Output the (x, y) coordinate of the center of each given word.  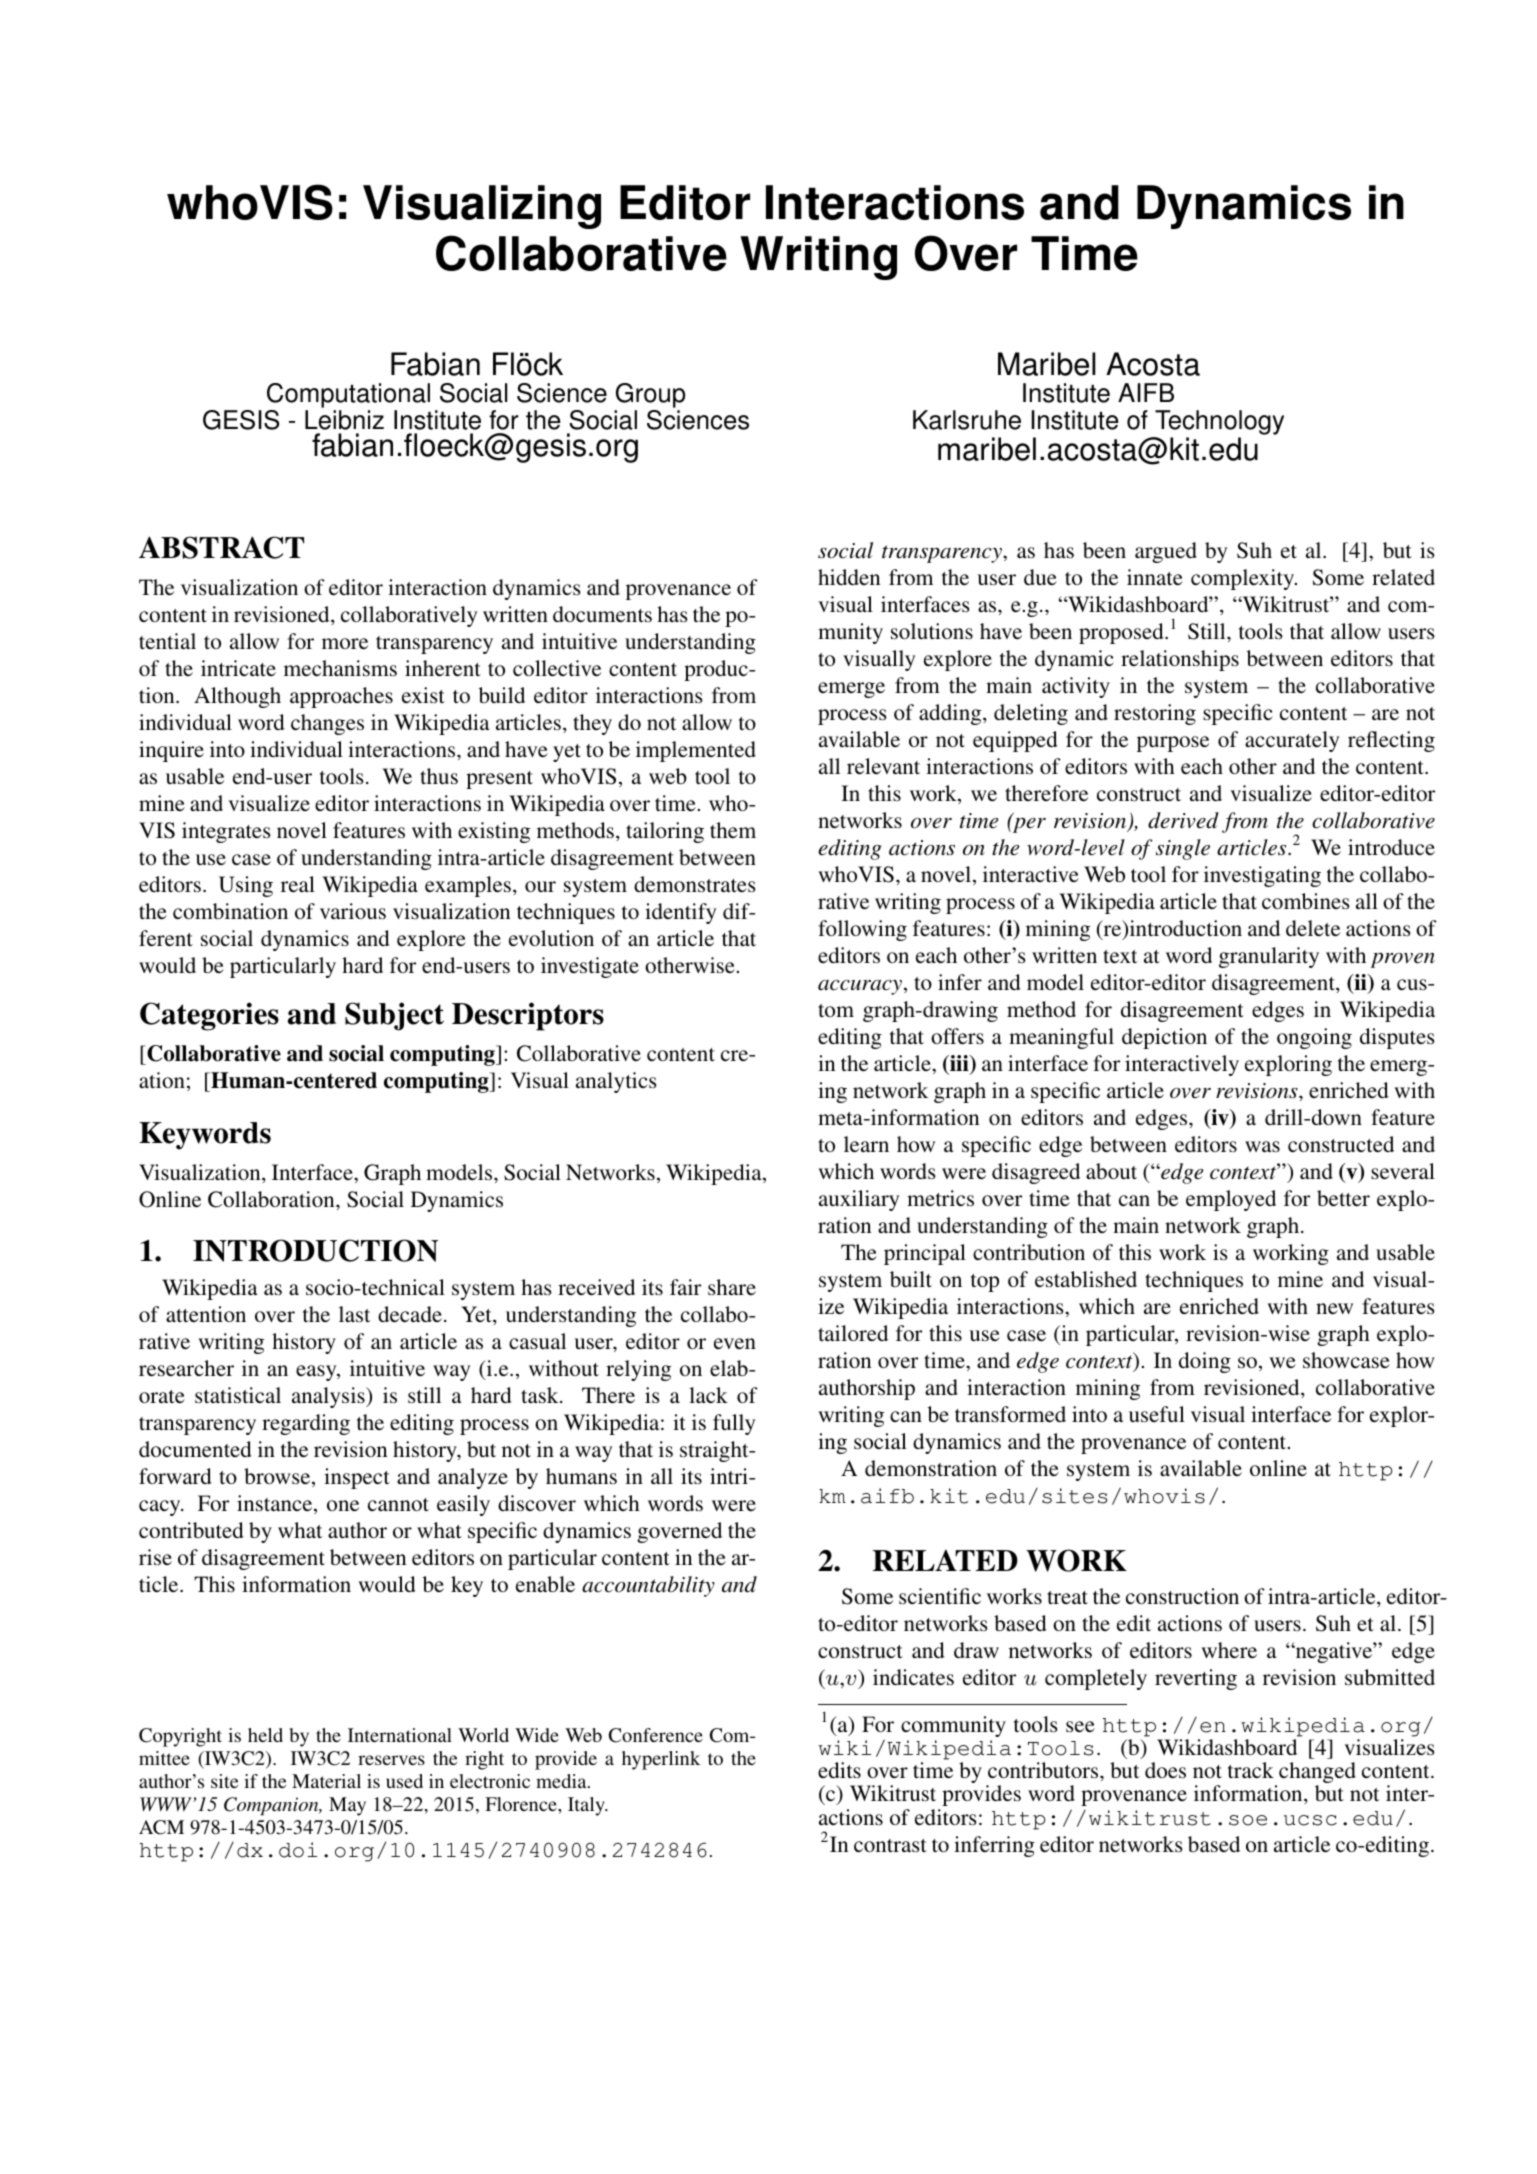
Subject (394, 1016)
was (1262, 1146)
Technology (1219, 422)
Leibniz (344, 420)
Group (650, 395)
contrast (890, 1845)
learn (866, 1144)
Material (326, 1781)
